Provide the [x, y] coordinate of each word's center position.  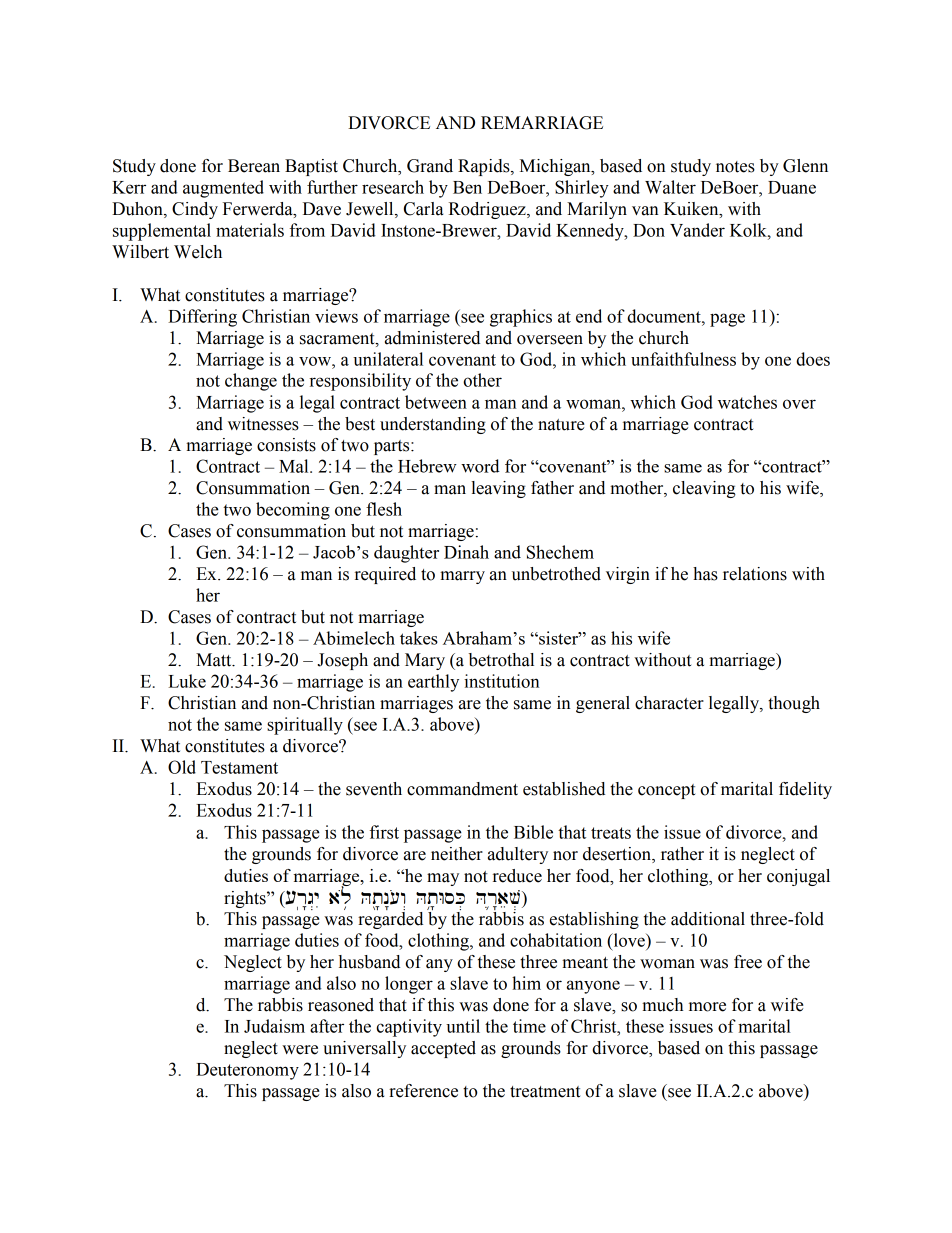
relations [755, 574]
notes [735, 167]
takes [419, 638]
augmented [223, 189]
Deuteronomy [247, 1071]
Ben [467, 187]
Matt [215, 660]
